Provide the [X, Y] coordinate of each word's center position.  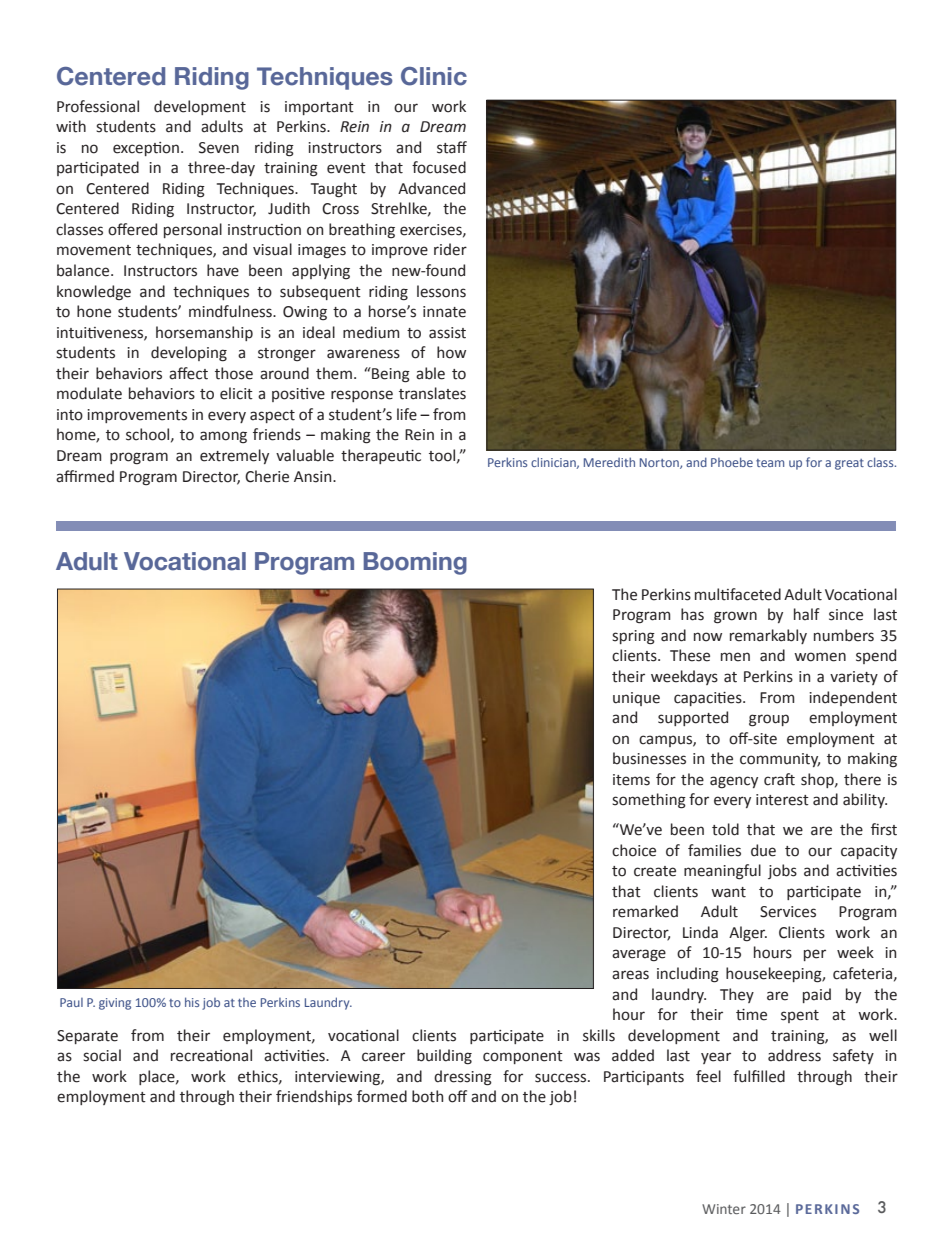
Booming [415, 563]
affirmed [85, 476]
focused [439, 167]
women [820, 657]
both [427, 1096]
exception [146, 149]
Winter [724, 1209]
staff [452, 147]
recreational [211, 1055]
